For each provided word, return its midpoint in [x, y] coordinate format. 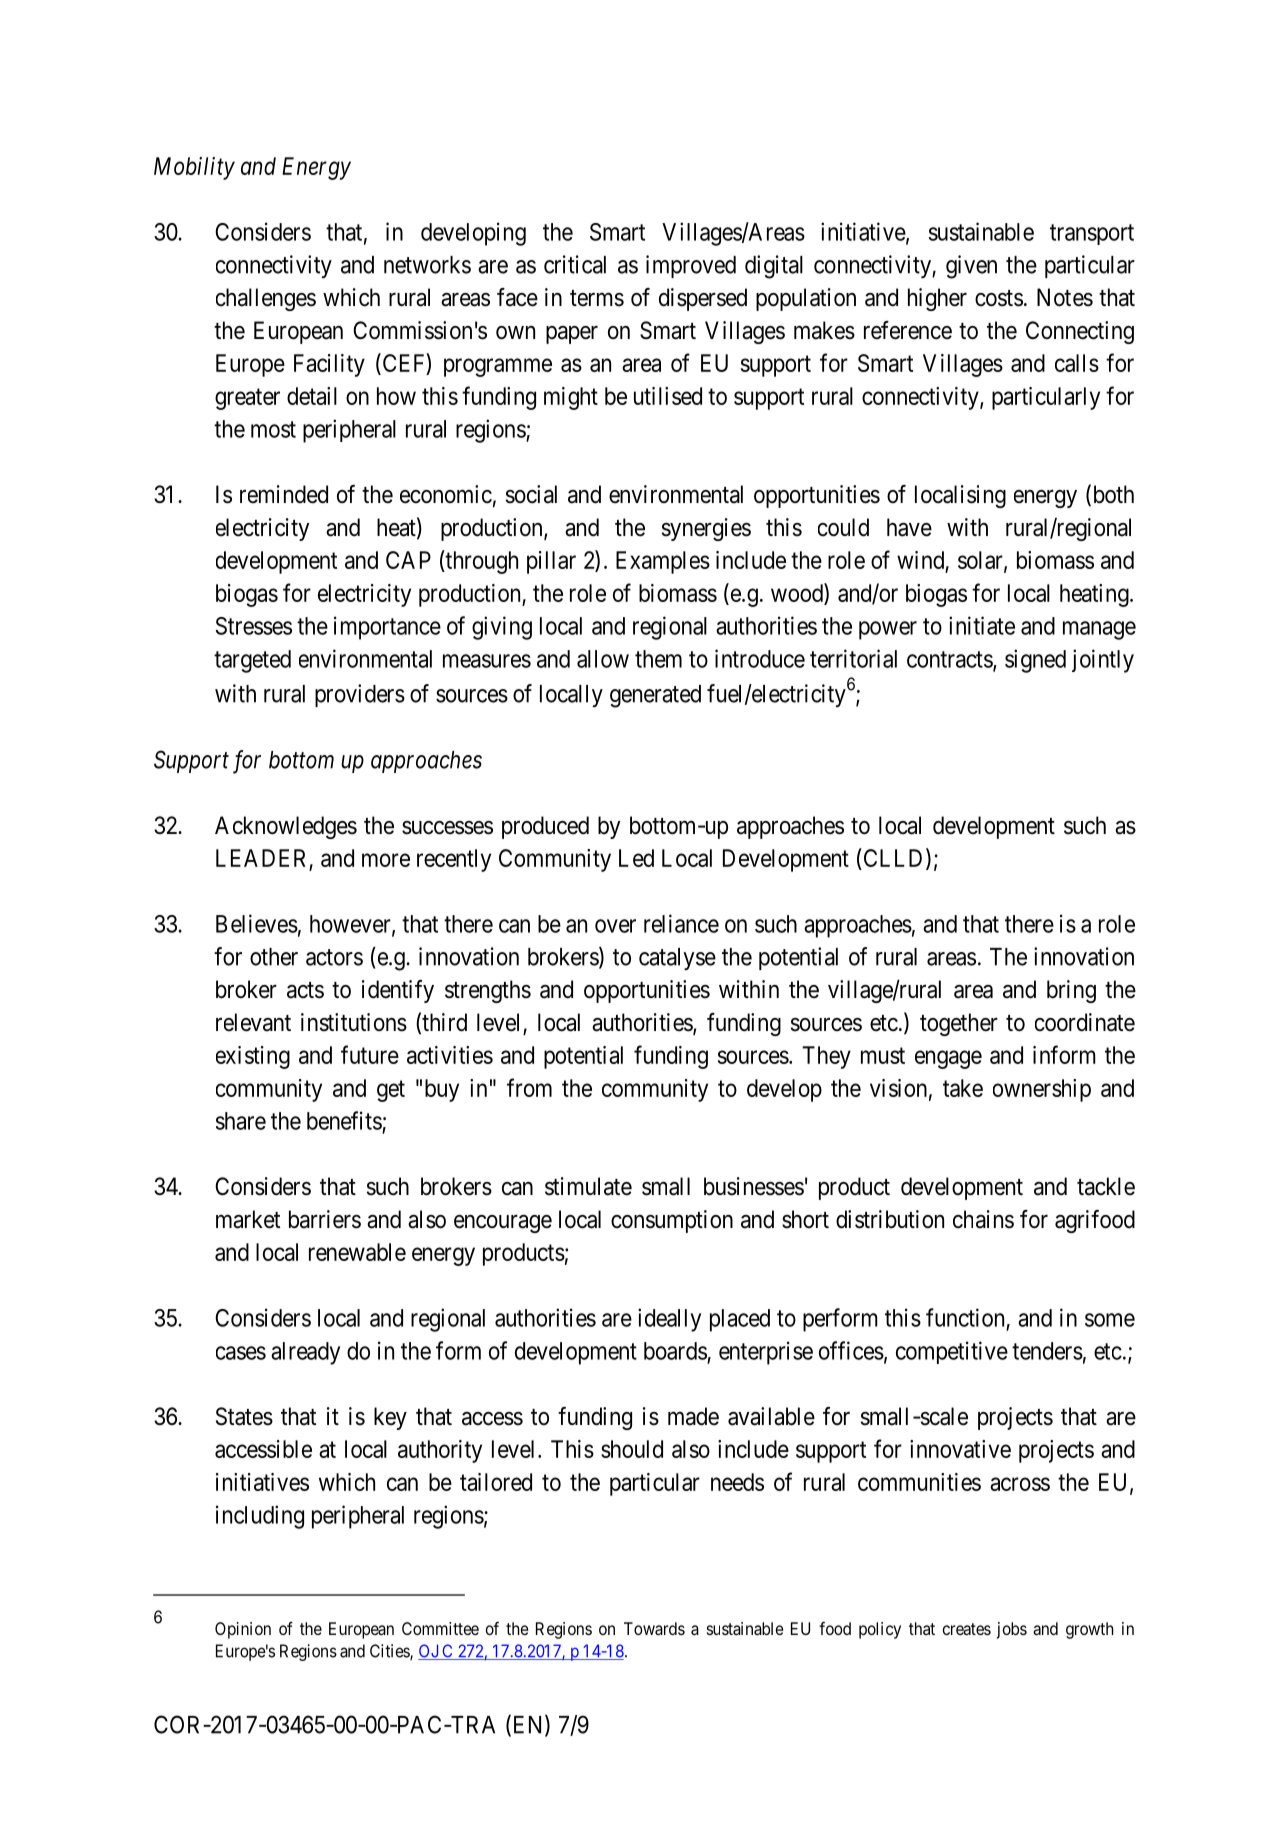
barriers [325, 1219]
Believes [257, 923]
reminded [284, 494]
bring [1071, 991]
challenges [266, 299]
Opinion [243, 1630]
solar [981, 561]
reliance [681, 923]
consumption [672, 1221]
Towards [654, 1628]
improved [691, 266]
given [971, 267]
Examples [663, 562]
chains [983, 1219]
